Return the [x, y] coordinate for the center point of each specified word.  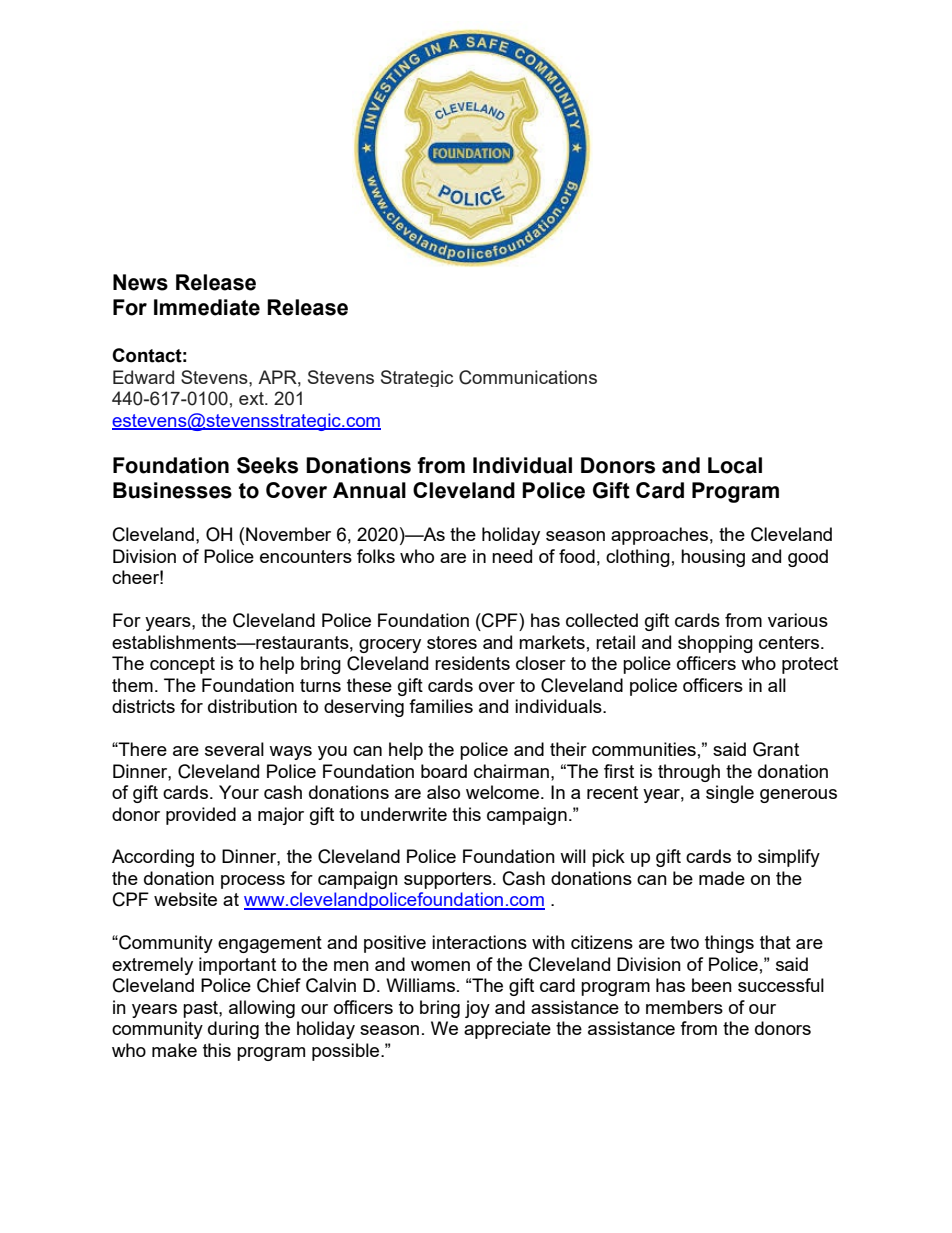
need [512, 556]
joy [477, 1009]
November [288, 534]
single [730, 794]
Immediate [207, 307]
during [233, 1030]
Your [239, 792]
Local [735, 465]
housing [713, 558]
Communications [528, 377]
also [443, 792]
